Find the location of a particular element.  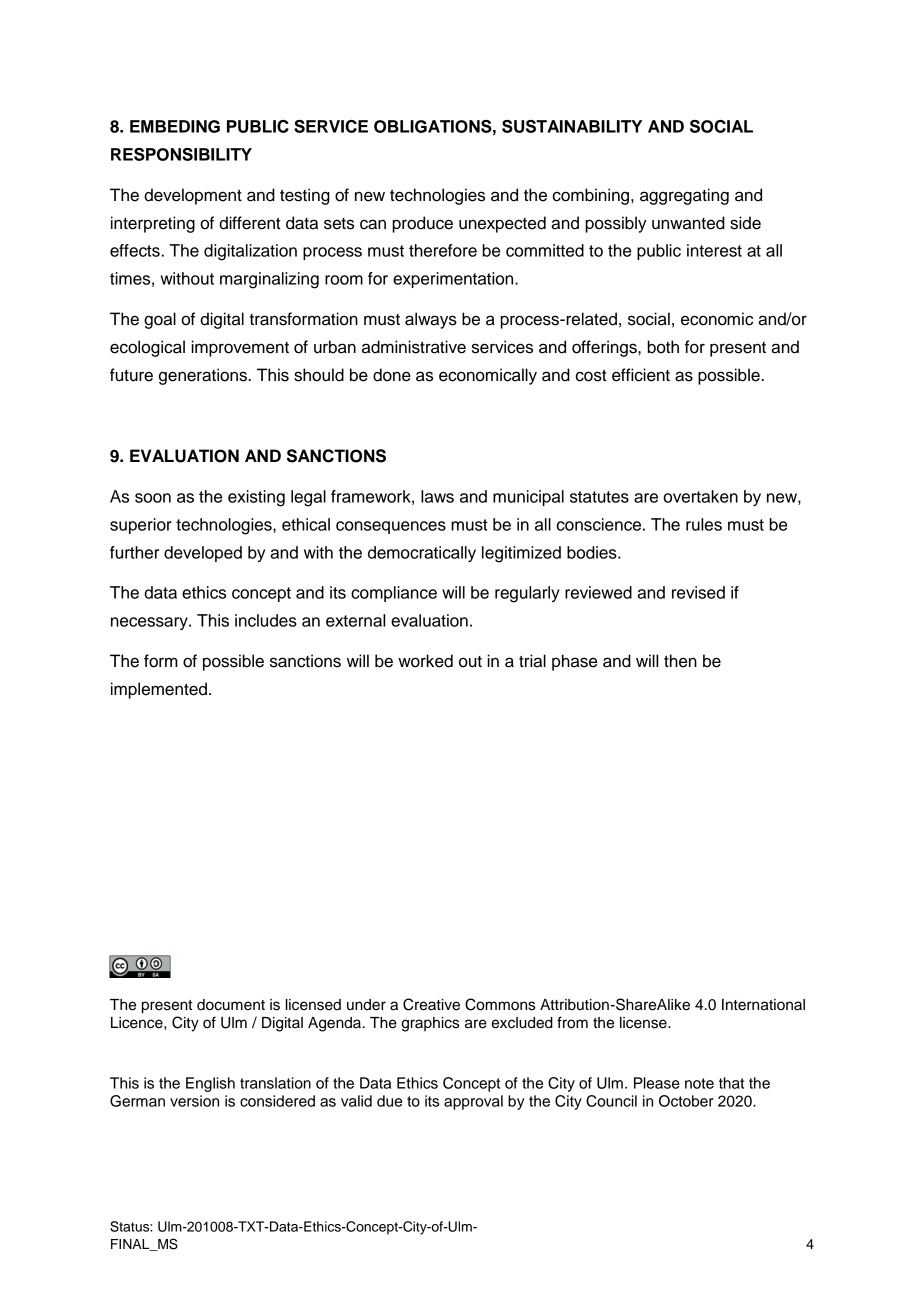

implemented is located at coordinates (159, 690).
